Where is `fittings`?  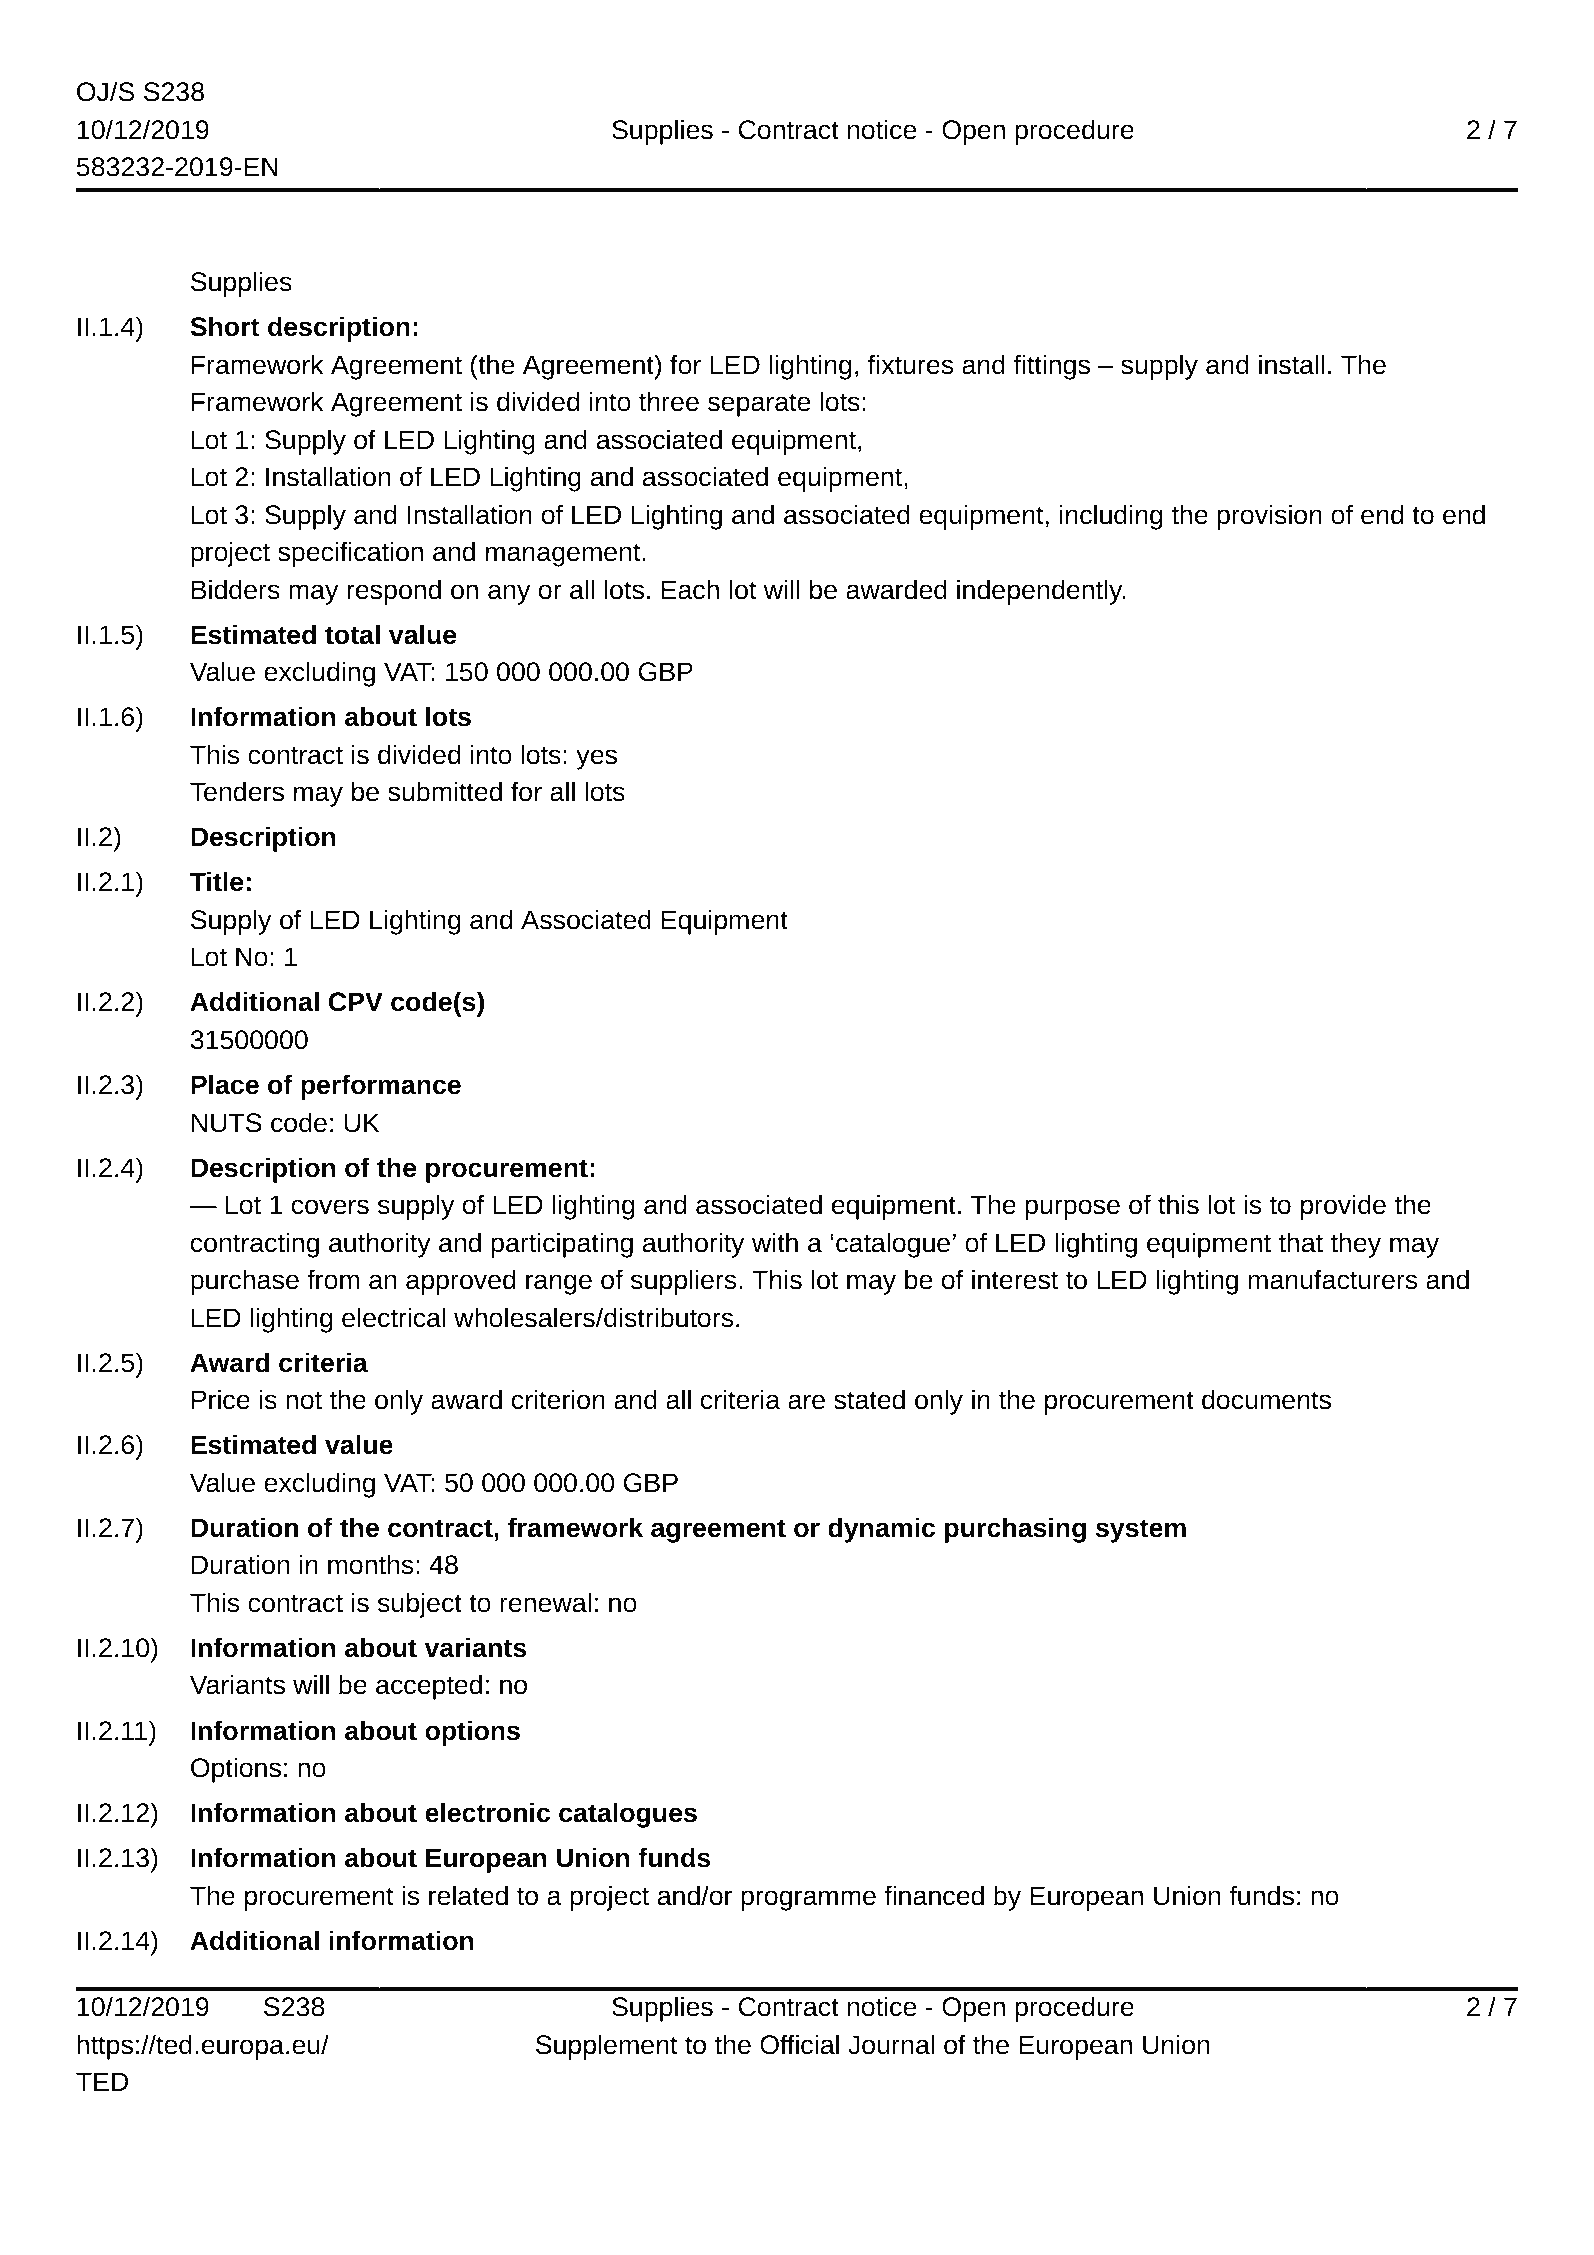 fittings is located at coordinates (1052, 367).
